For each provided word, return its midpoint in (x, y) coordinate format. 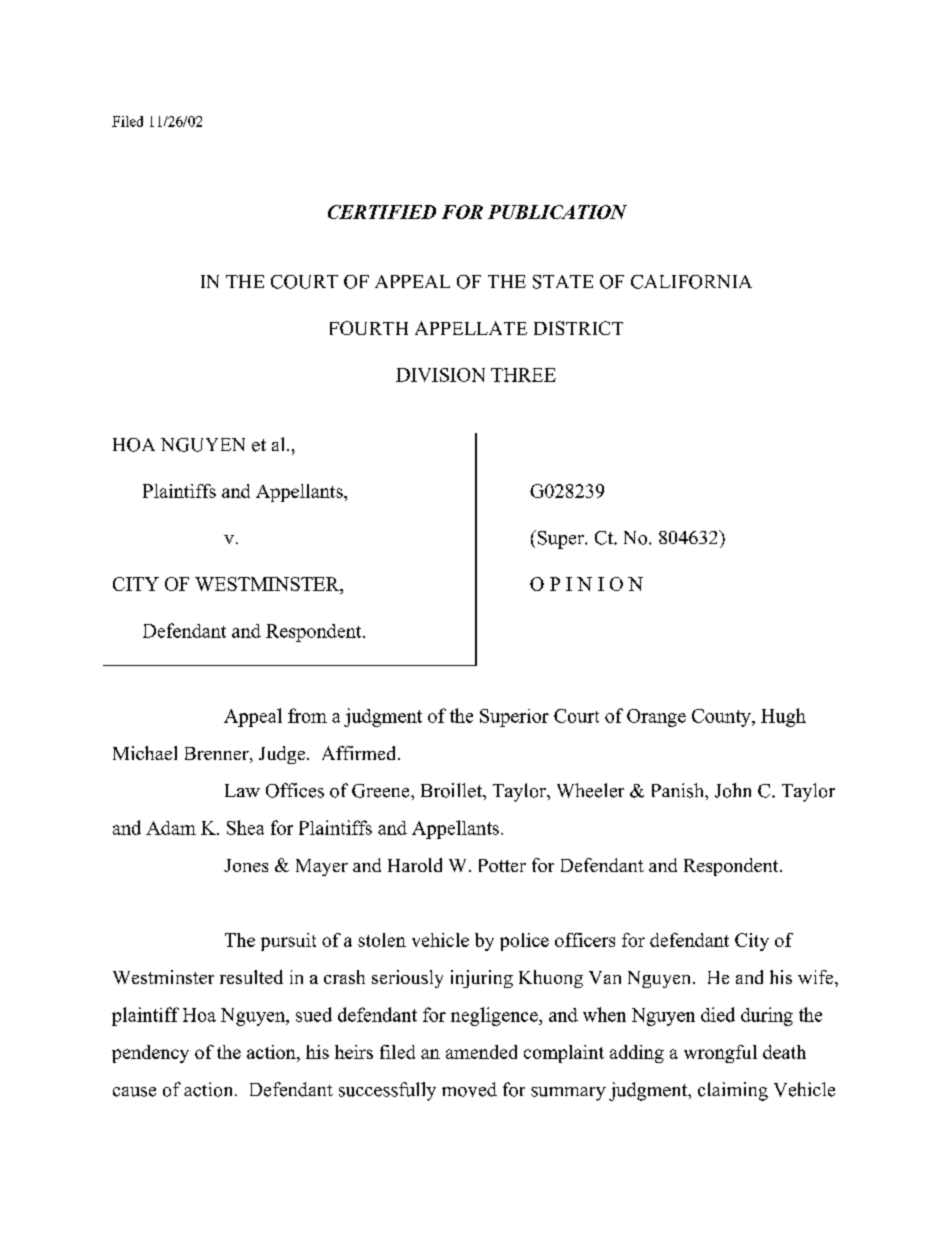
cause (134, 1092)
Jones (246, 865)
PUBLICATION (557, 212)
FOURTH (369, 328)
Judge (283, 755)
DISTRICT (578, 328)
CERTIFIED (382, 212)
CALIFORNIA (691, 282)
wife (817, 977)
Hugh (783, 717)
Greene (382, 791)
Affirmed (360, 753)
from (307, 715)
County (722, 718)
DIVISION (440, 375)
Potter (502, 865)
